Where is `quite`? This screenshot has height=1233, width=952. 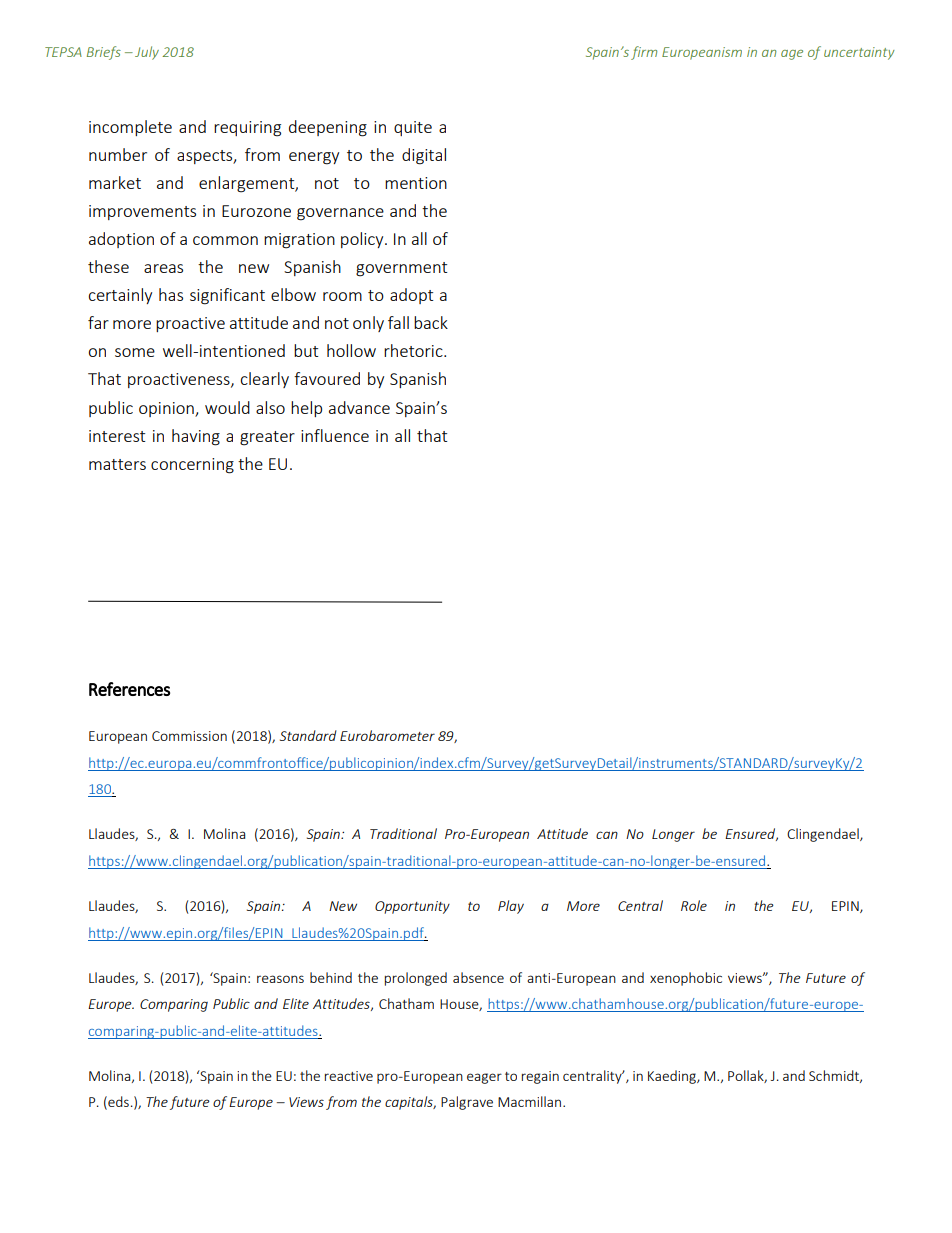 quite is located at coordinates (413, 128).
